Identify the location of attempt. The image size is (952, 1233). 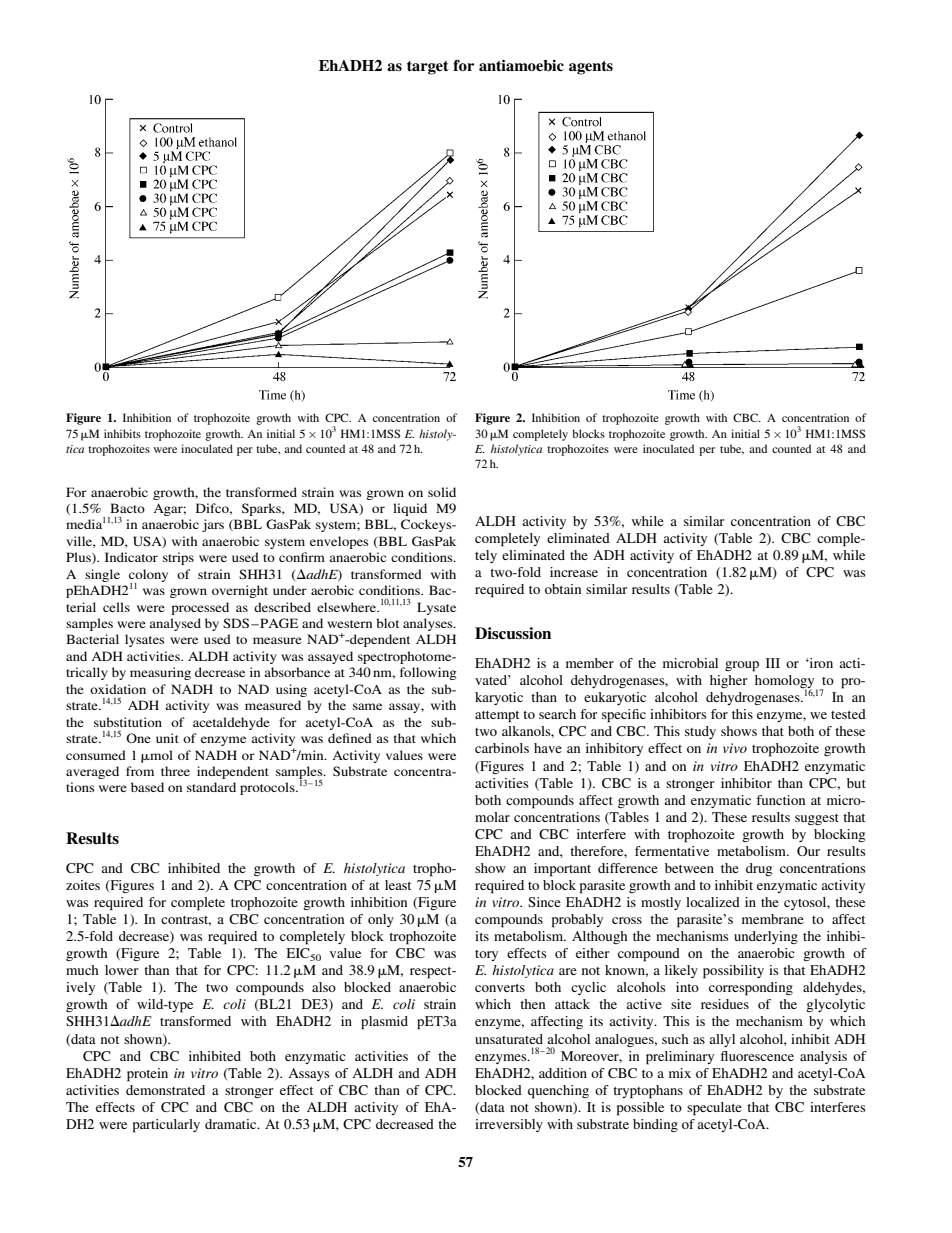
(497, 717).
